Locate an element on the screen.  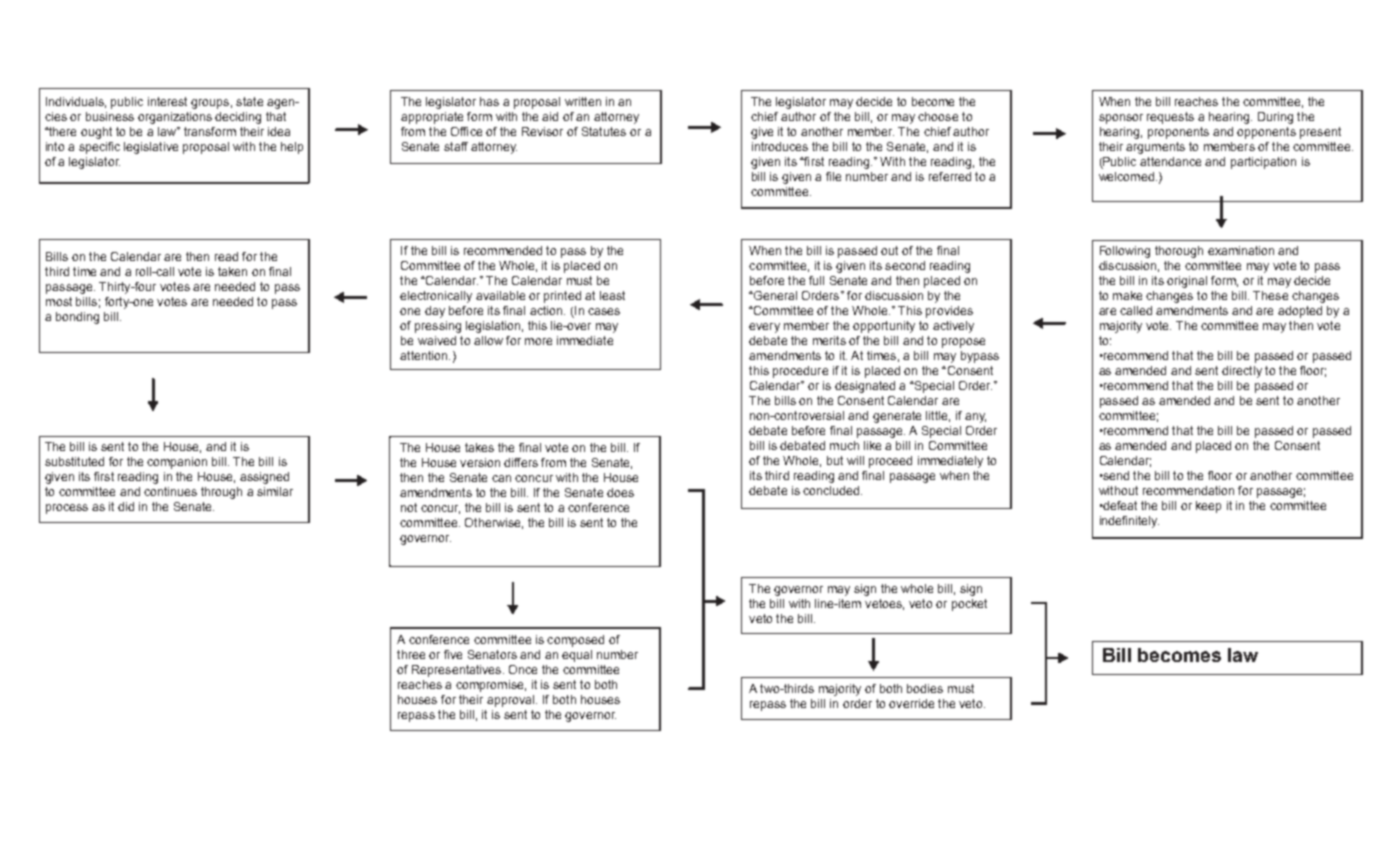
taken is located at coordinates (232, 271).
